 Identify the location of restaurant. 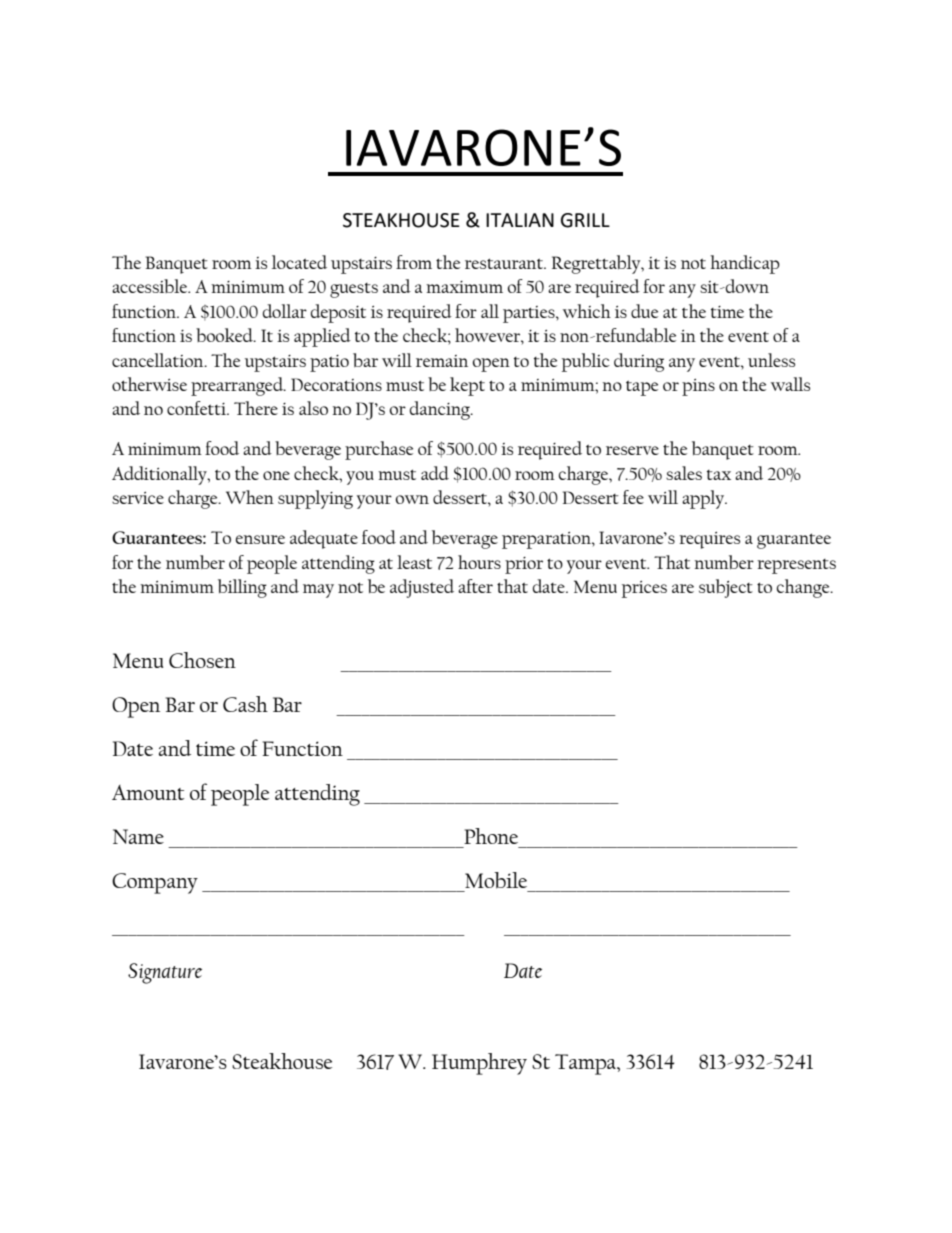
(505, 263).
